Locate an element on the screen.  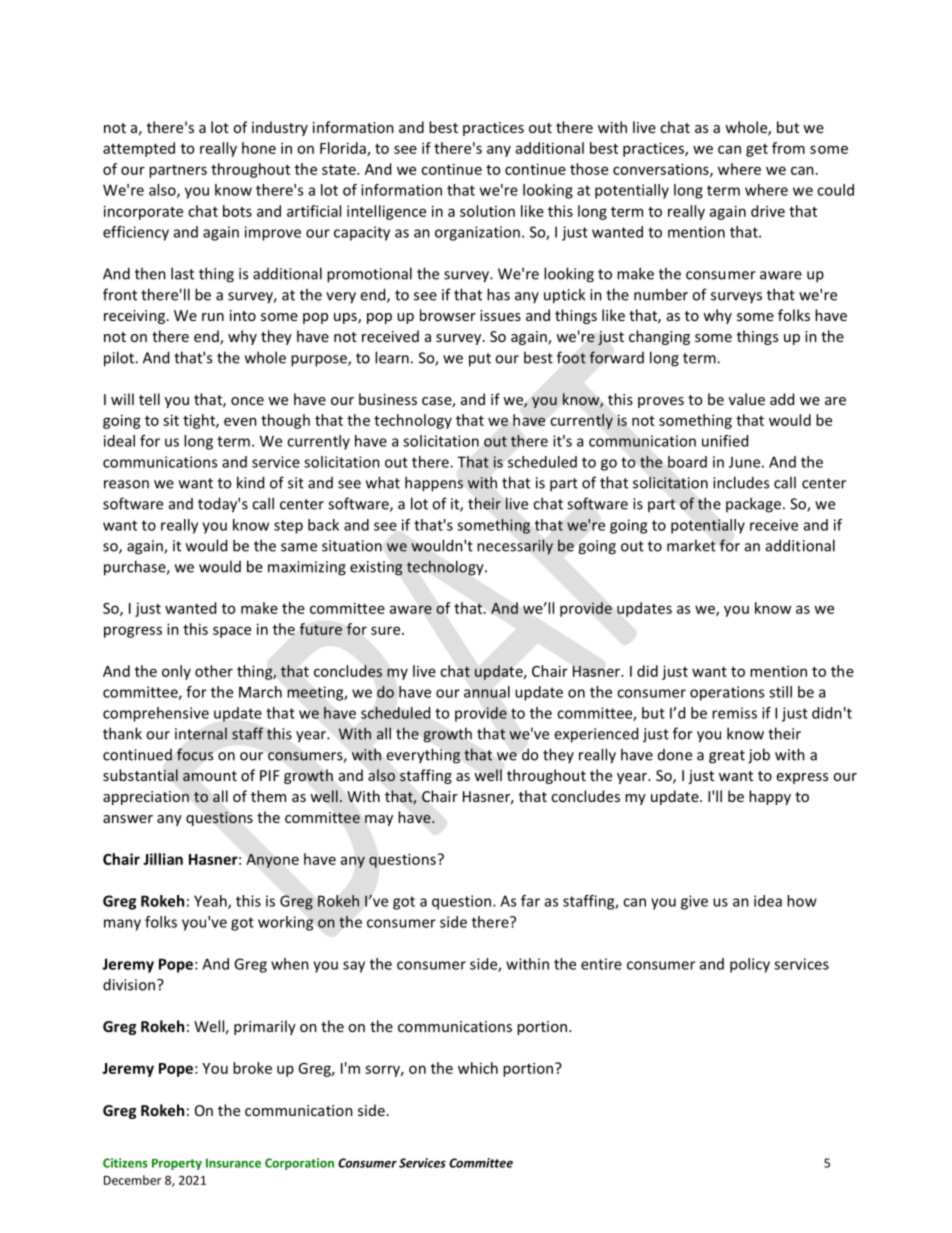
policy is located at coordinates (750, 965).
